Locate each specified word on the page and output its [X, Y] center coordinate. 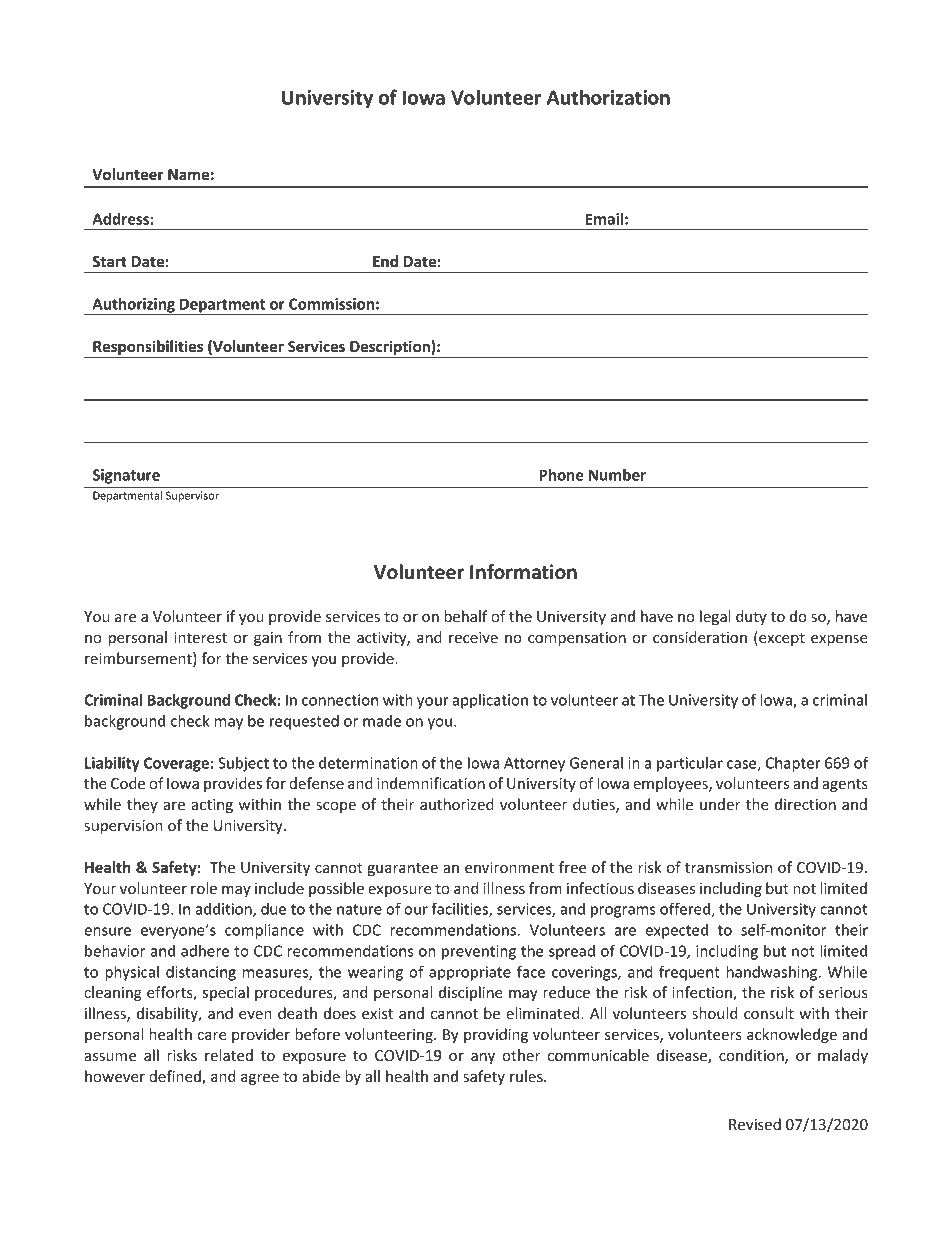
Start [110, 261]
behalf [465, 616]
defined [176, 1077]
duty [751, 617]
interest [200, 637]
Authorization [608, 97]
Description [390, 349]
